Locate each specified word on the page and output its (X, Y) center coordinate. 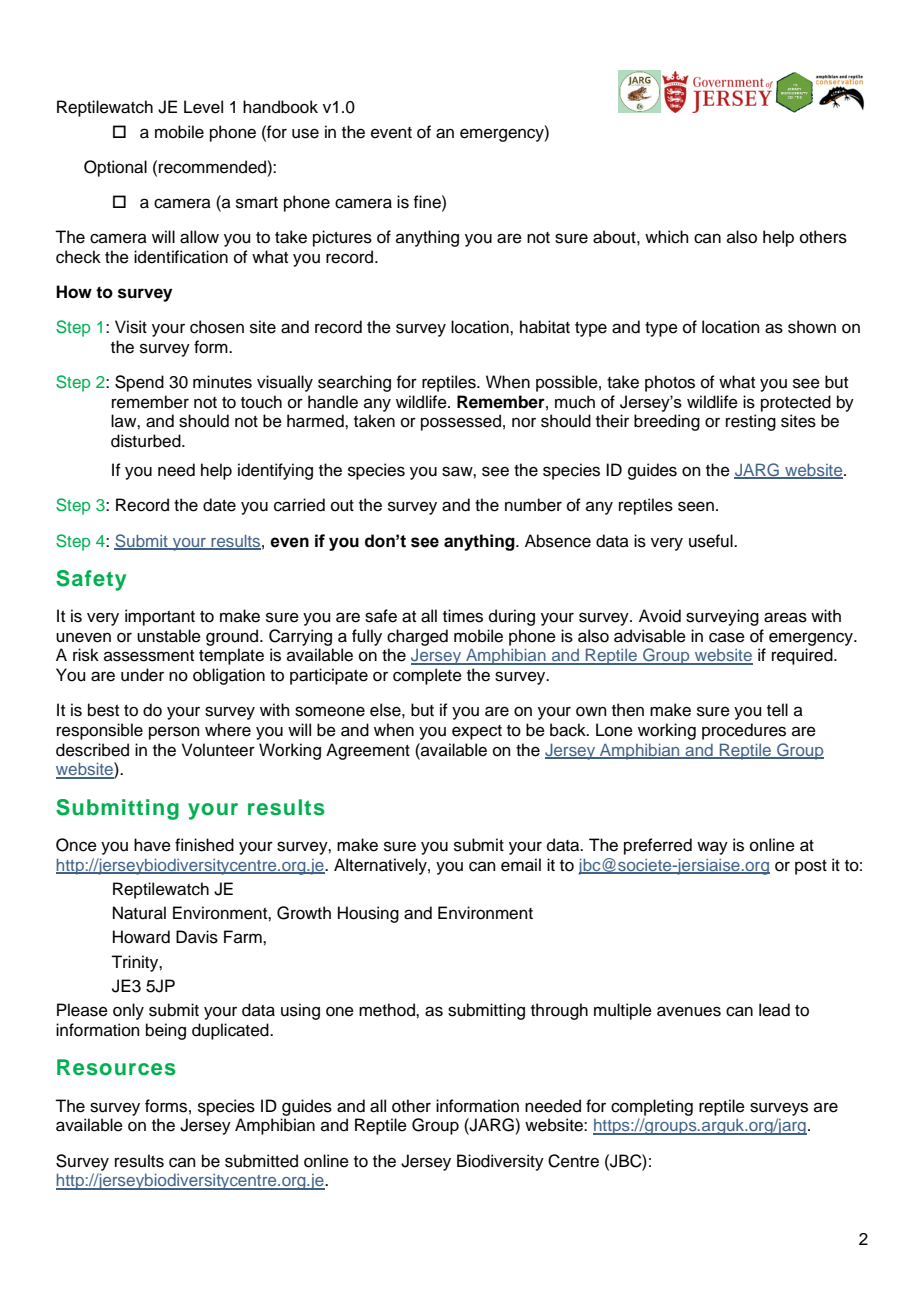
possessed (461, 422)
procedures (744, 731)
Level (203, 107)
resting (751, 422)
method (388, 1010)
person (174, 733)
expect (477, 732)
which (667, 237)
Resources (116, 1067)
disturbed (147, 441)
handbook (280, 107)
